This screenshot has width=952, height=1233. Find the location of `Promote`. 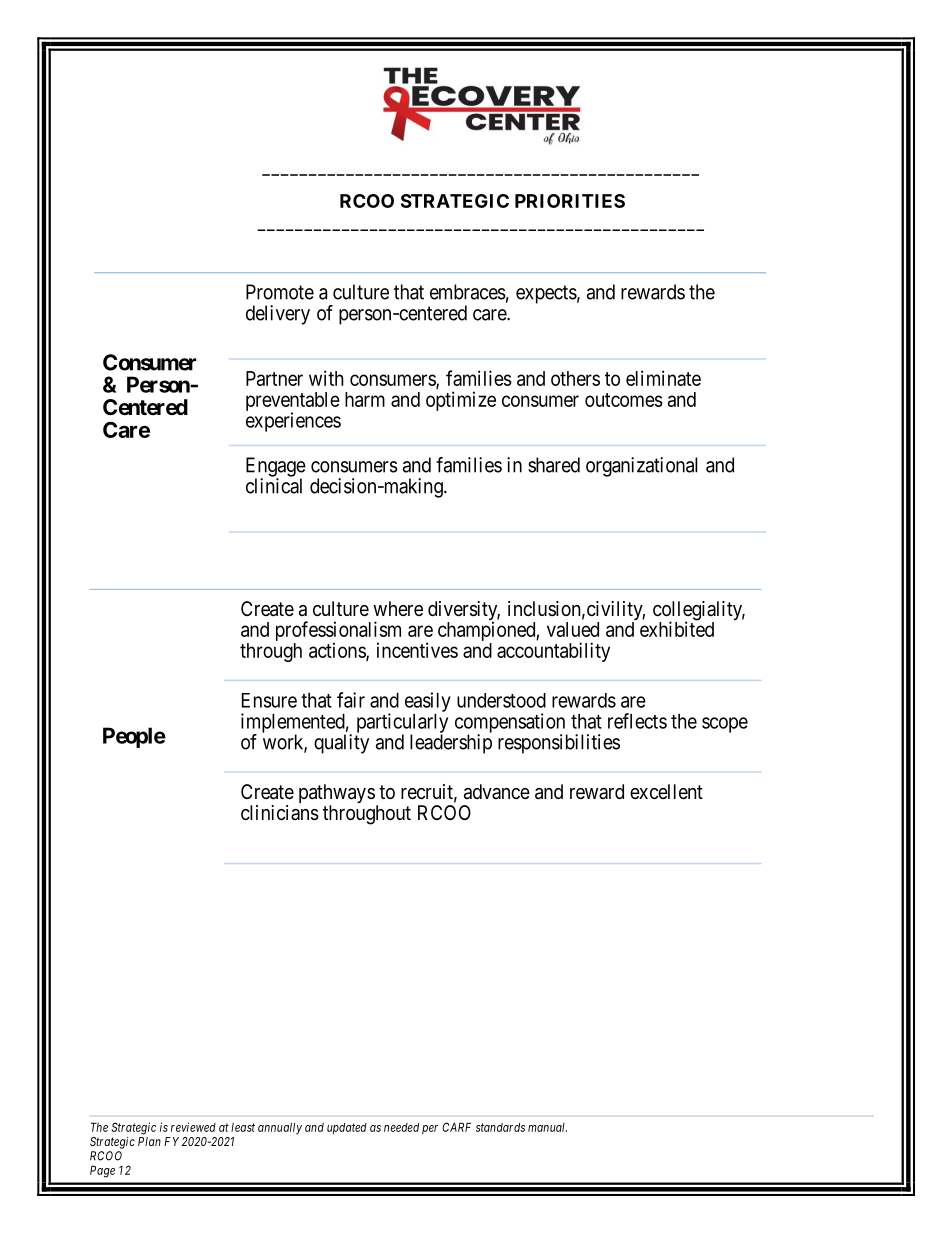

Promote is located at coordinates (280, 292).
